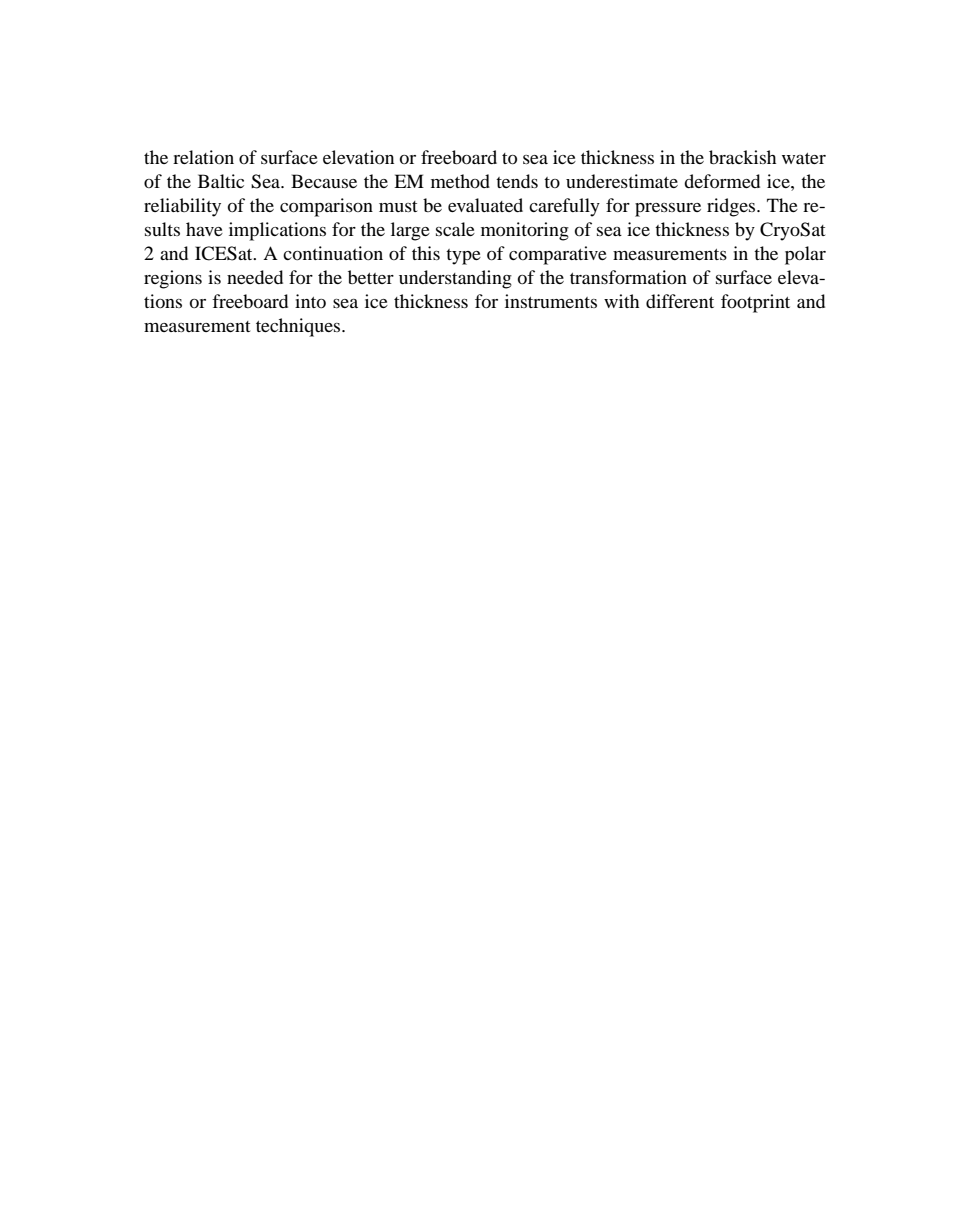 The width and height of the page is (970, 1232). Describe the element at coordinates (525, 231) in the page. I see `monitoring` at that location.
